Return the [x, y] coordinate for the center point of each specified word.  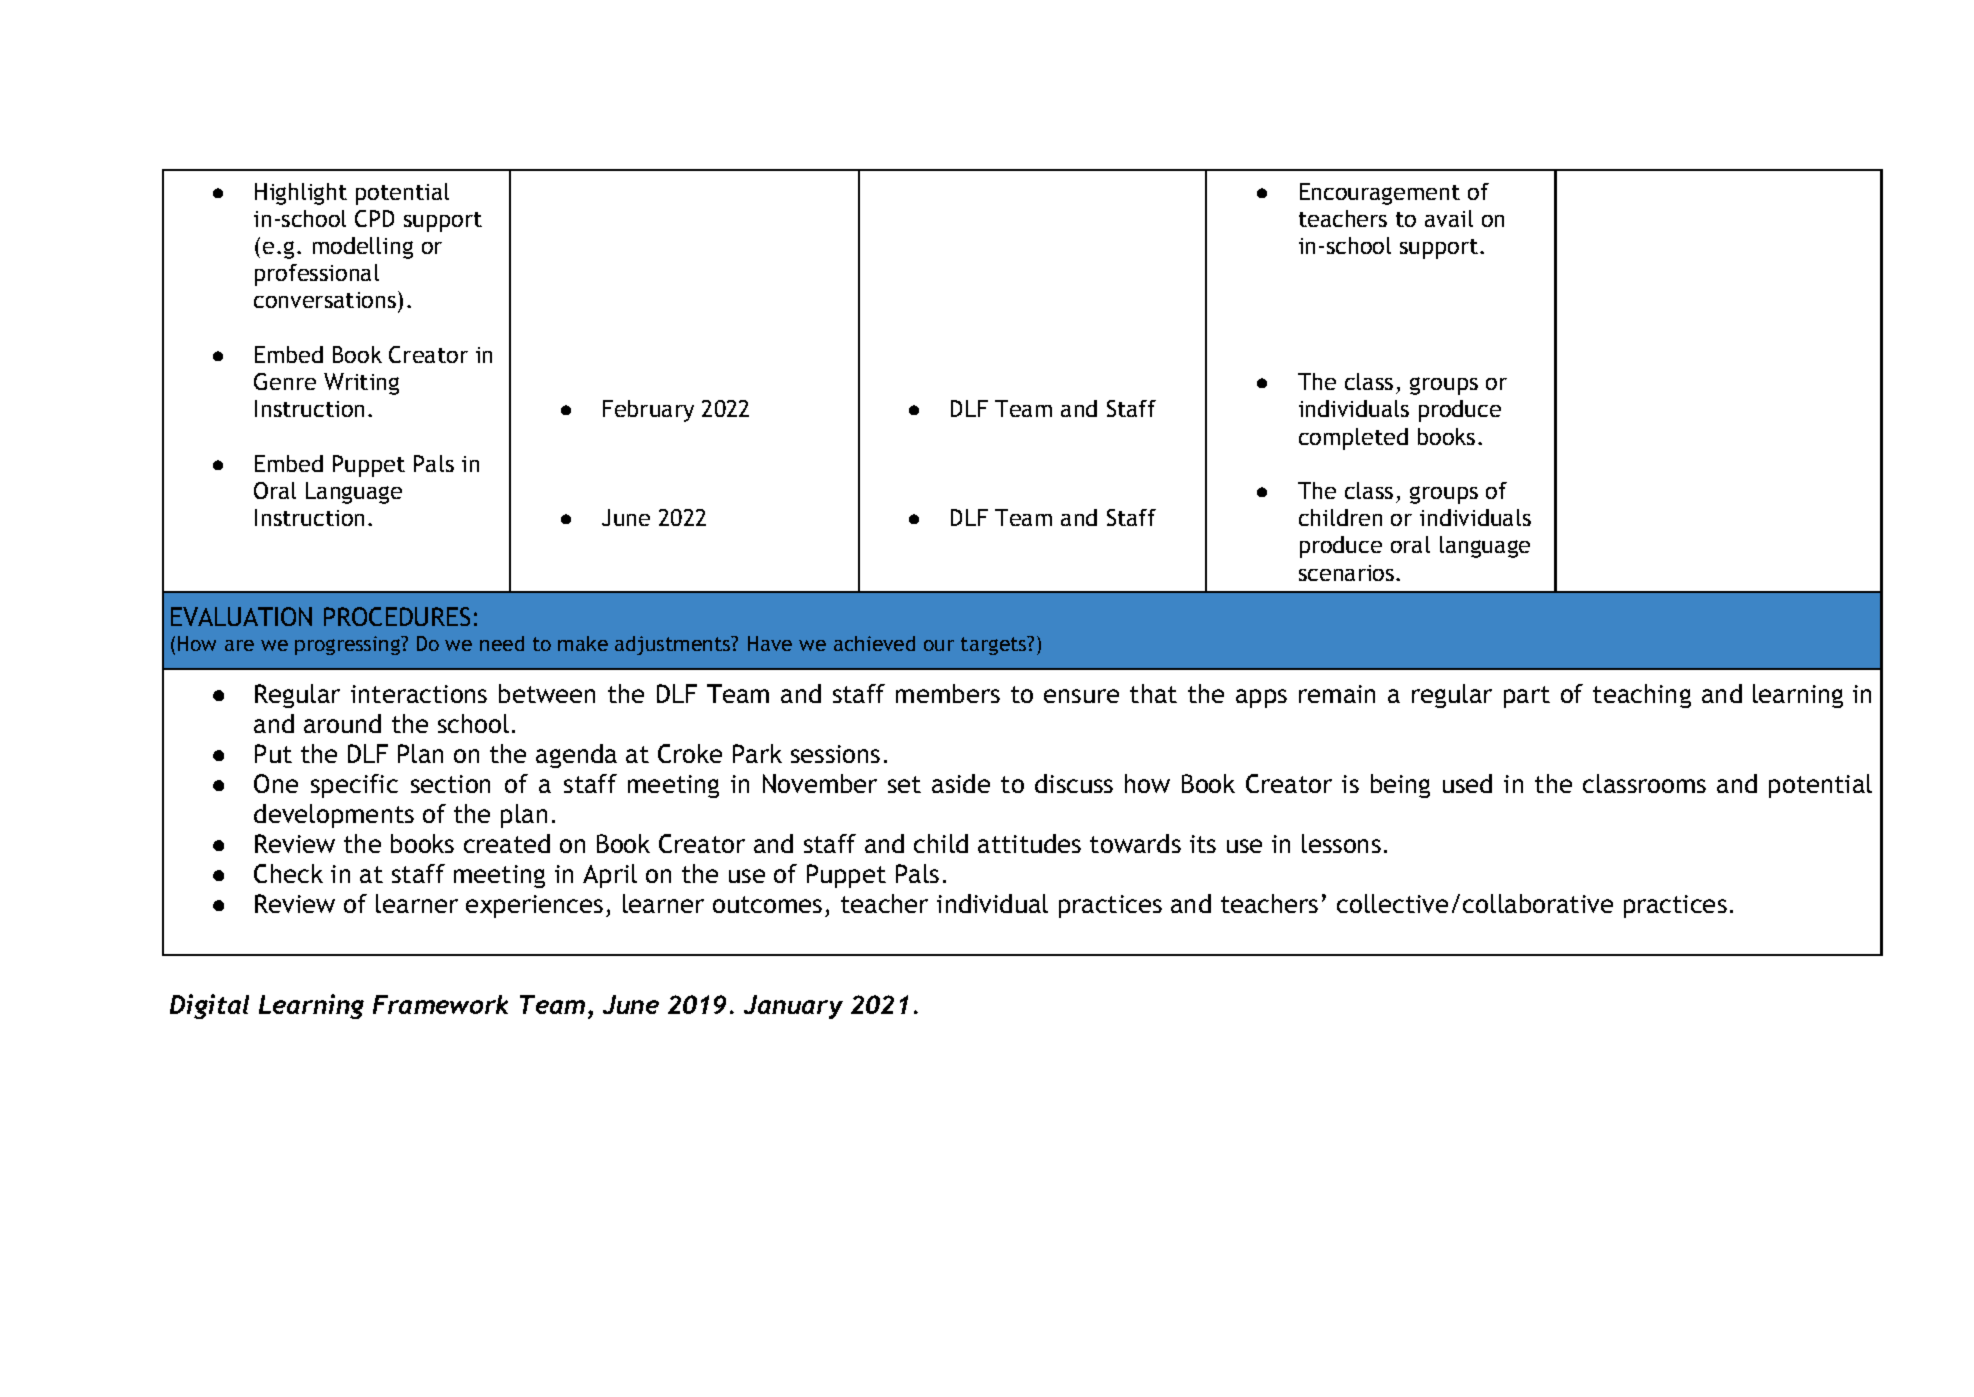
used [1467, 783]
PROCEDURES [397, 616]
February [648, 411]
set [904, 784]
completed [1353, 439]
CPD [374, 218]
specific [354, 786]
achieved [874, 643]
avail [1449, 218]
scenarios [1346, 573]
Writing [361, 384]
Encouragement [1380, 194]
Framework [440, 1004]
